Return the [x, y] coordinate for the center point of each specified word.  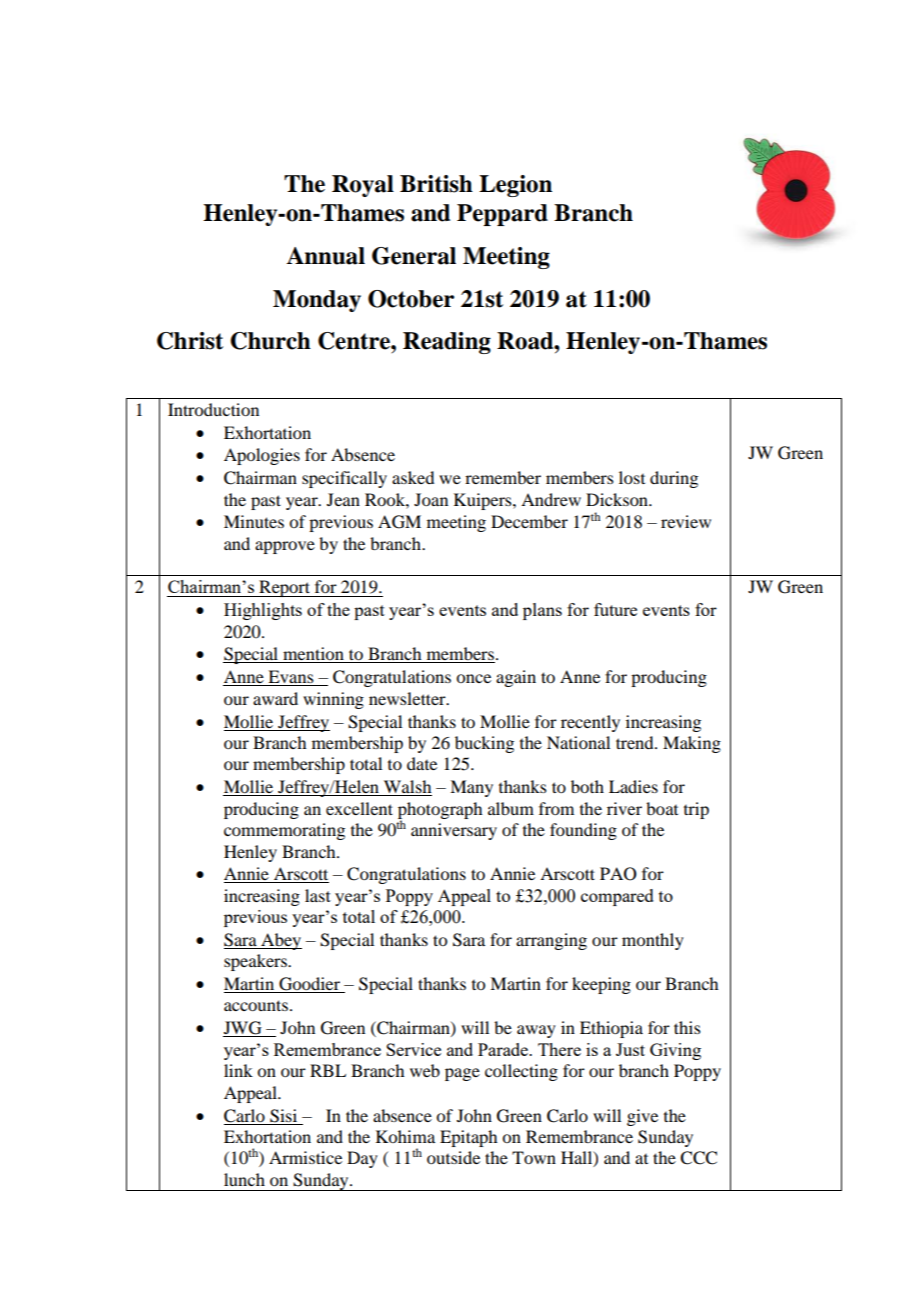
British [436, 184]
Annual [325, 256]
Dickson [618, 499]
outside [453, 1157]
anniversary [454, 831]
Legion [515, 186]
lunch [244, 1179]
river [624, 808]
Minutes [254, 521]
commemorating [284, 831]
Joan [431, 499]
